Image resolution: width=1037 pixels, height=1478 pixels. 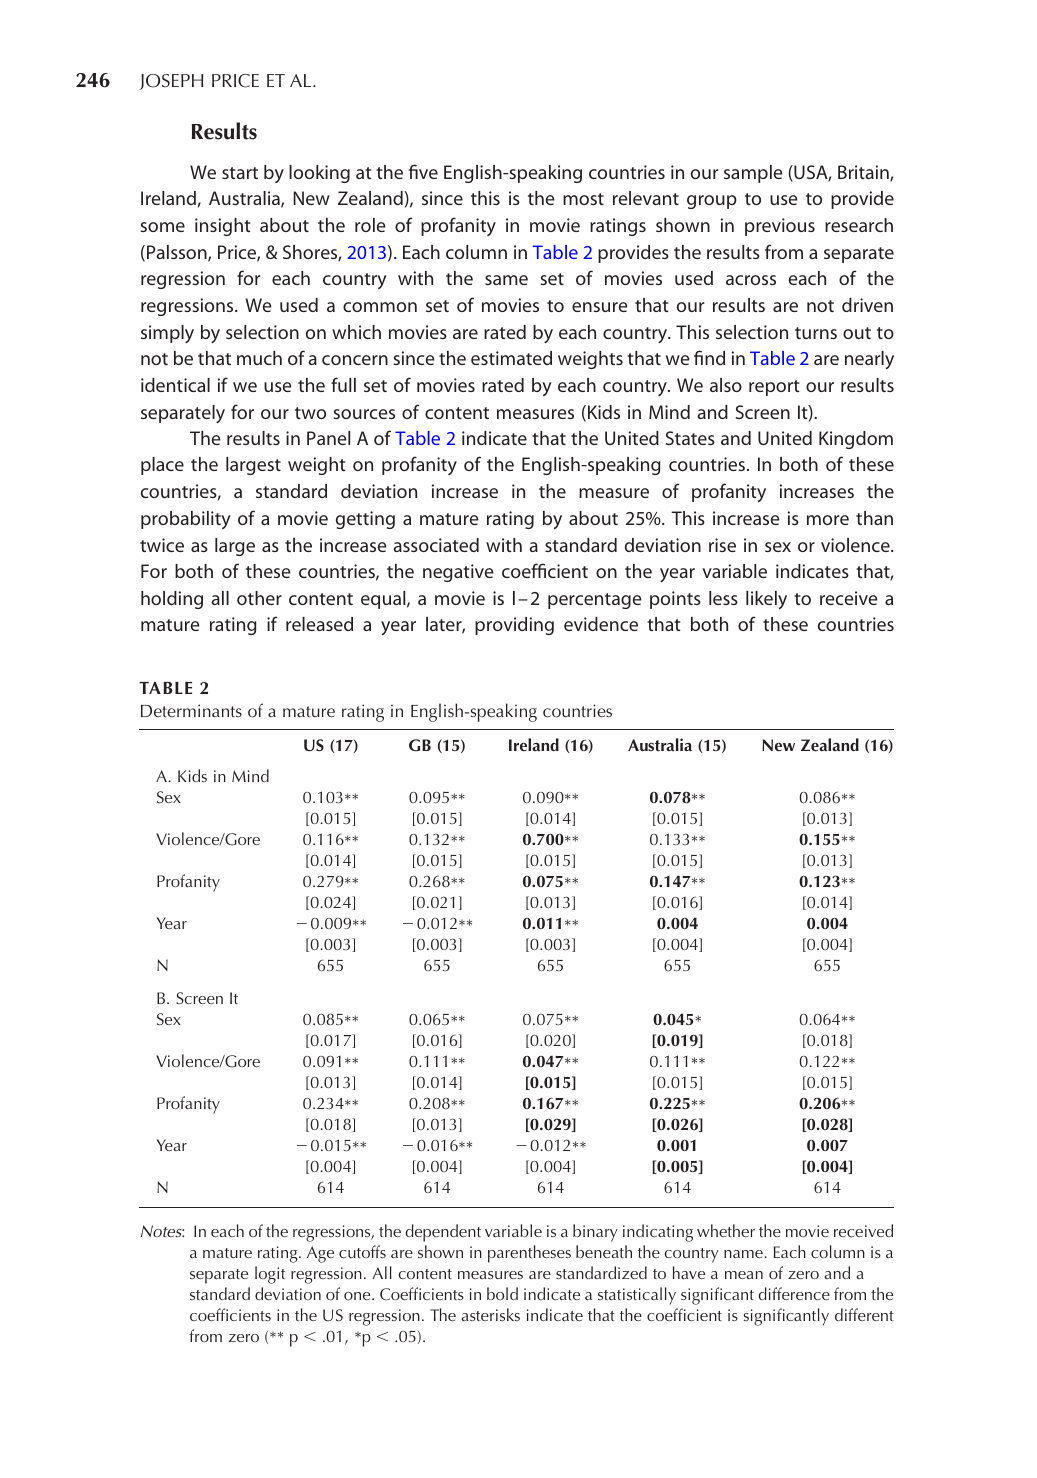 I want to click on difference, so click(x=794, y=1293).
